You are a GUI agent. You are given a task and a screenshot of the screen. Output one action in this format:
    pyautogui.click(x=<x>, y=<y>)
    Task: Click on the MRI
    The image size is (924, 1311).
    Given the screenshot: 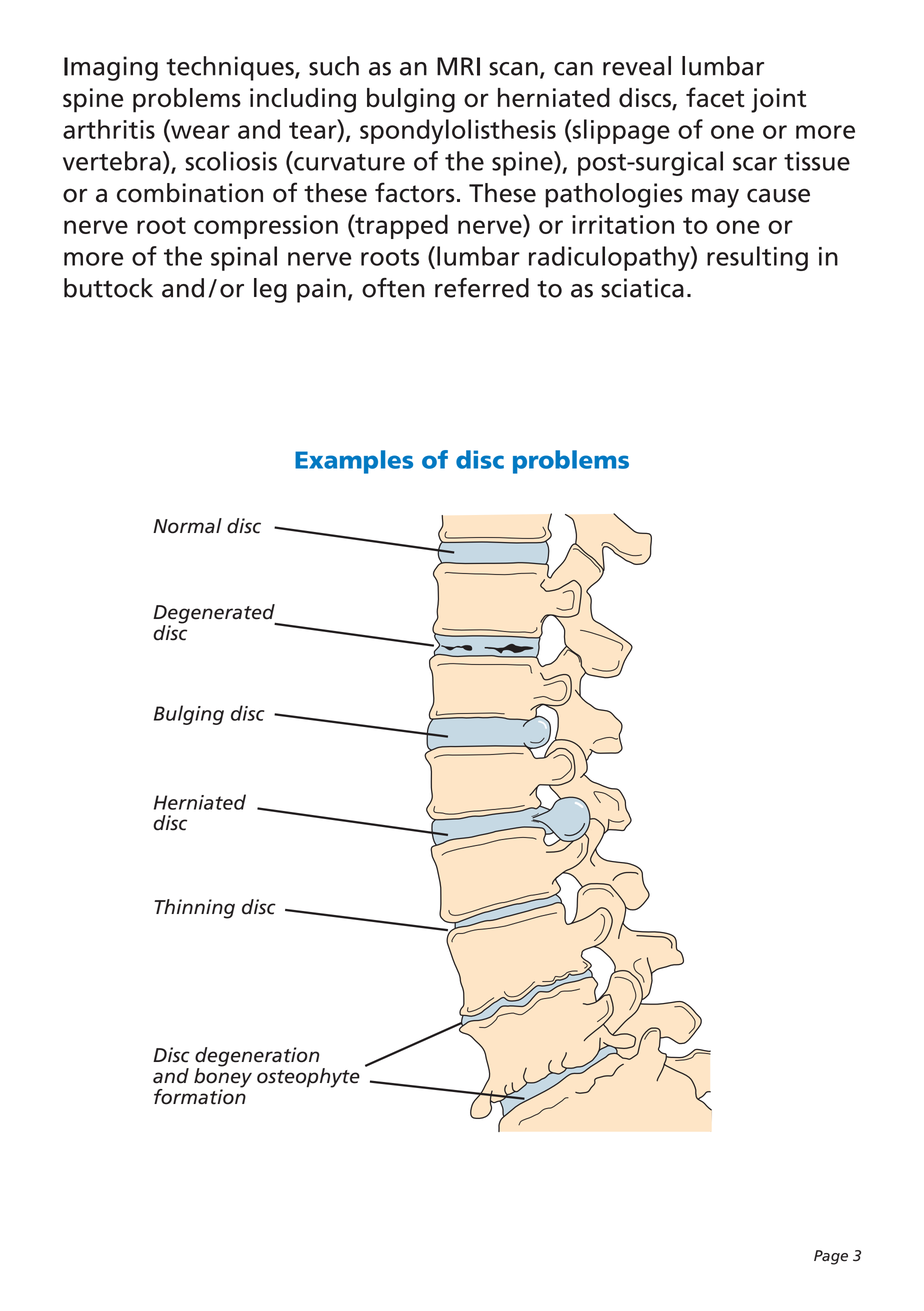 What is the action you would take?
    pyautogui.click(x=458, y=66)
